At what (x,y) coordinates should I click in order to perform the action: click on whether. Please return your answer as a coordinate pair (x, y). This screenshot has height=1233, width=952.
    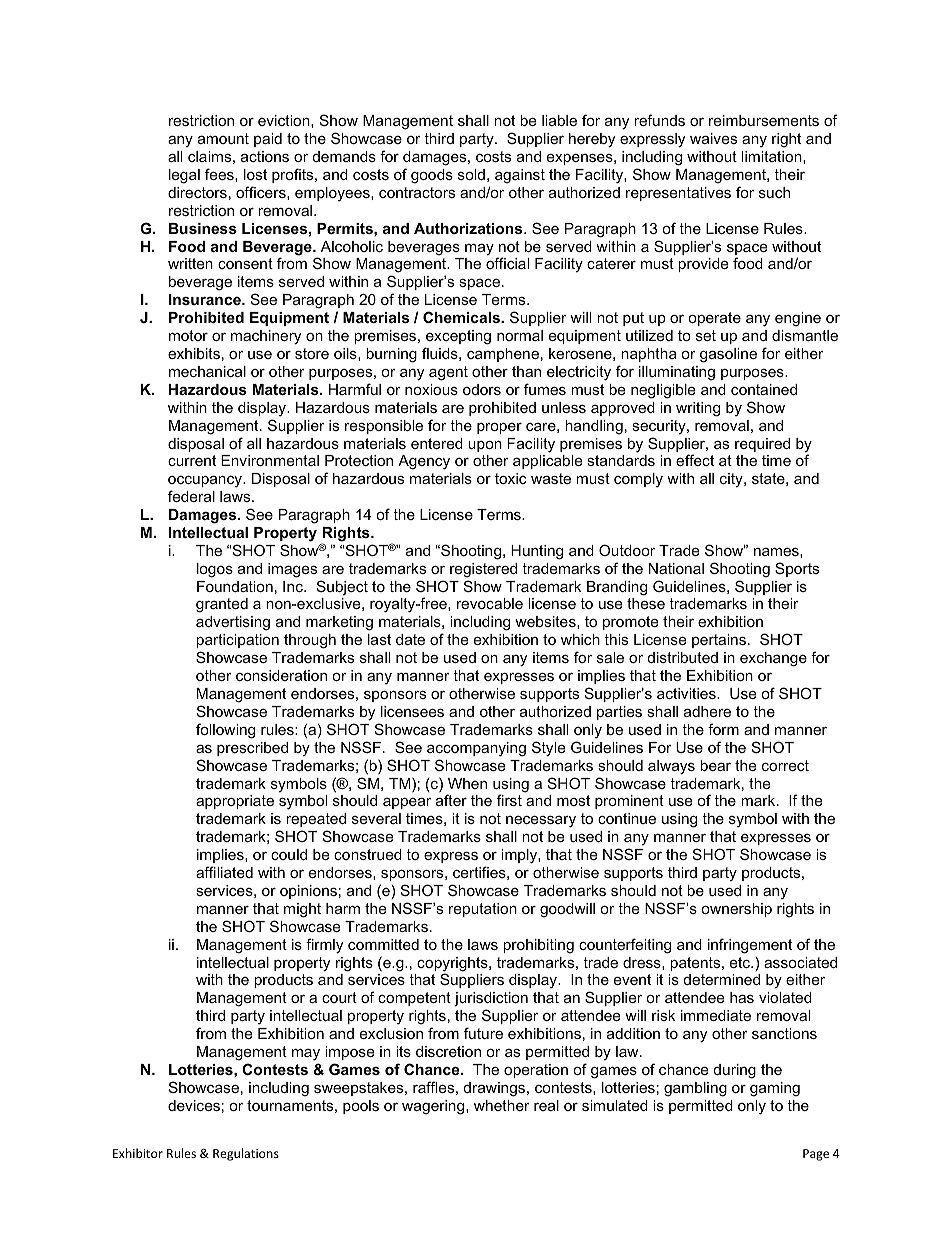
    Looking at the image, I should click on (502, 1105).
